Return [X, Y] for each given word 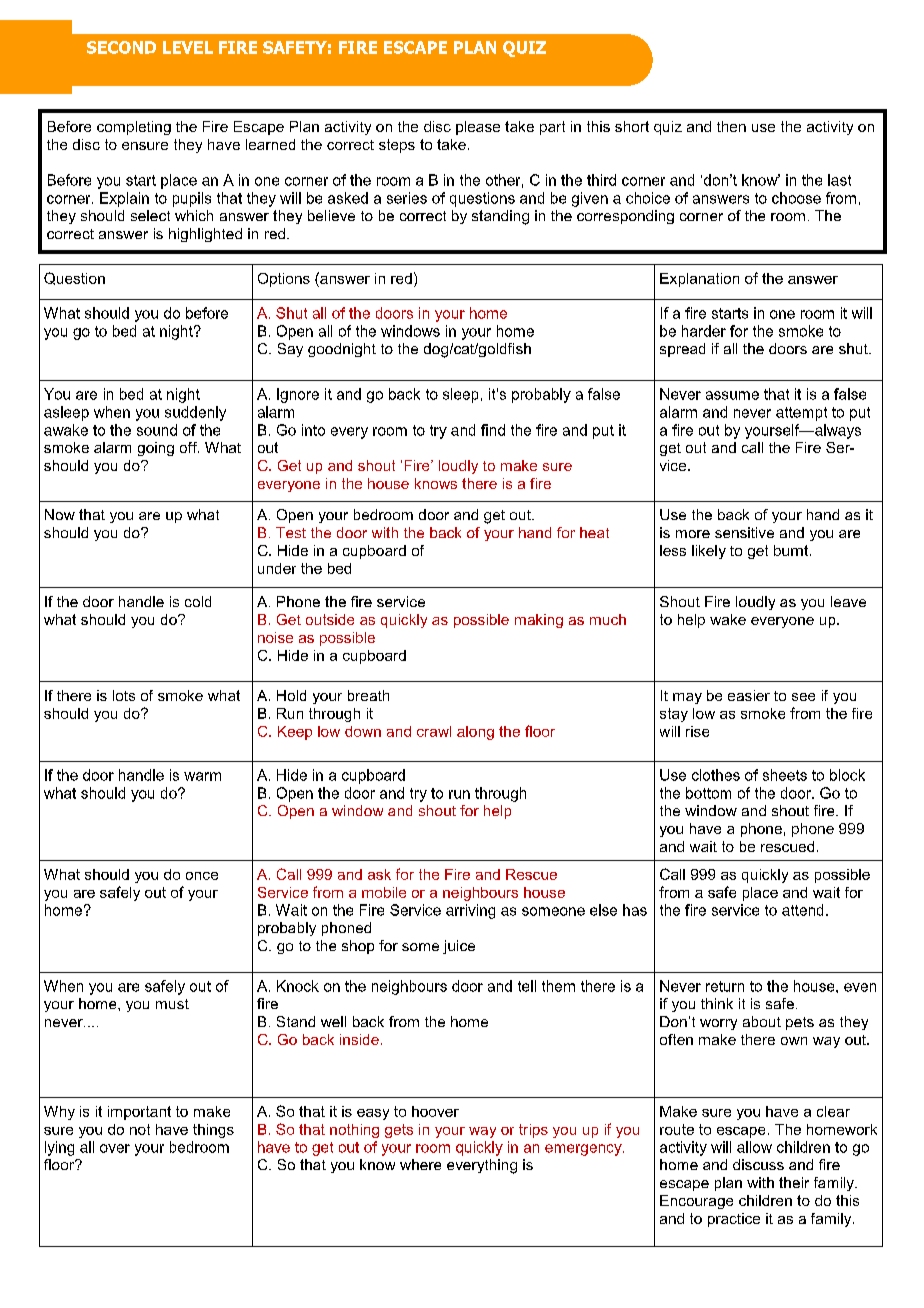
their [794, 1182]
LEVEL [188, 47]
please [478, 128]
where [420, 1164]
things [213, 1131]
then [731, 126]
